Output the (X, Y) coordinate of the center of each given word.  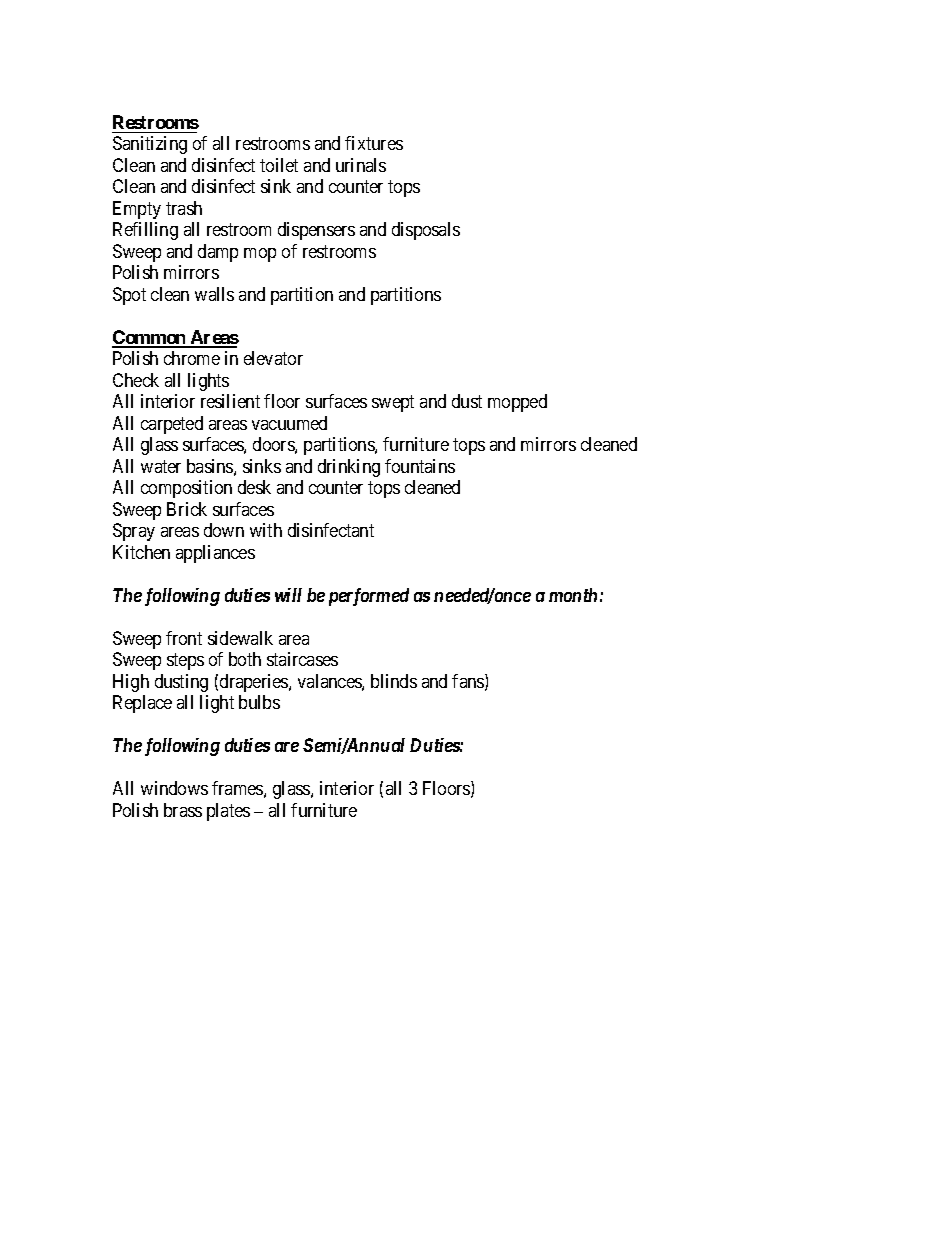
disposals (426, 231)
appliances (215, 554)
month (573, 595)
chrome (192, 358)
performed (369, 597)
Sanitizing (150, 145)
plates (228, 812)
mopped (517, 403)
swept (393, 404)
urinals (361, 165)
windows (174, 788)
